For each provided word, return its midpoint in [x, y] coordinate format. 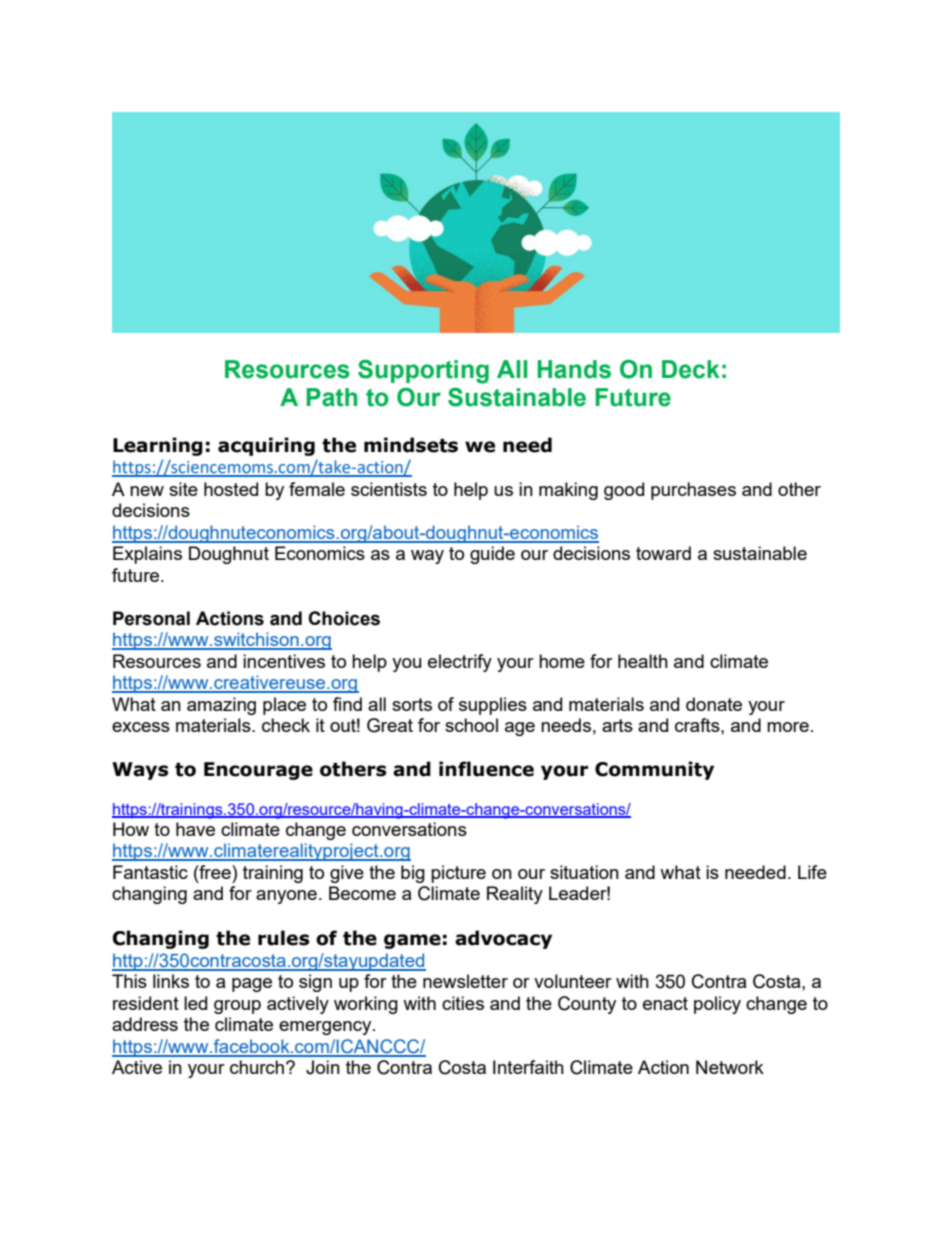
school [471, 725]
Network [730, 1067]
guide [492, 555]
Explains [147, 555]
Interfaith [528, 1067]
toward [663, 553]
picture [458, 874]
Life [812, 872]
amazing [221, 706]
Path [332, 397]
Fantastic [150, 872]
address [145, 1024]
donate [714, 704]
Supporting [423, 372]
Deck [691, 369]
